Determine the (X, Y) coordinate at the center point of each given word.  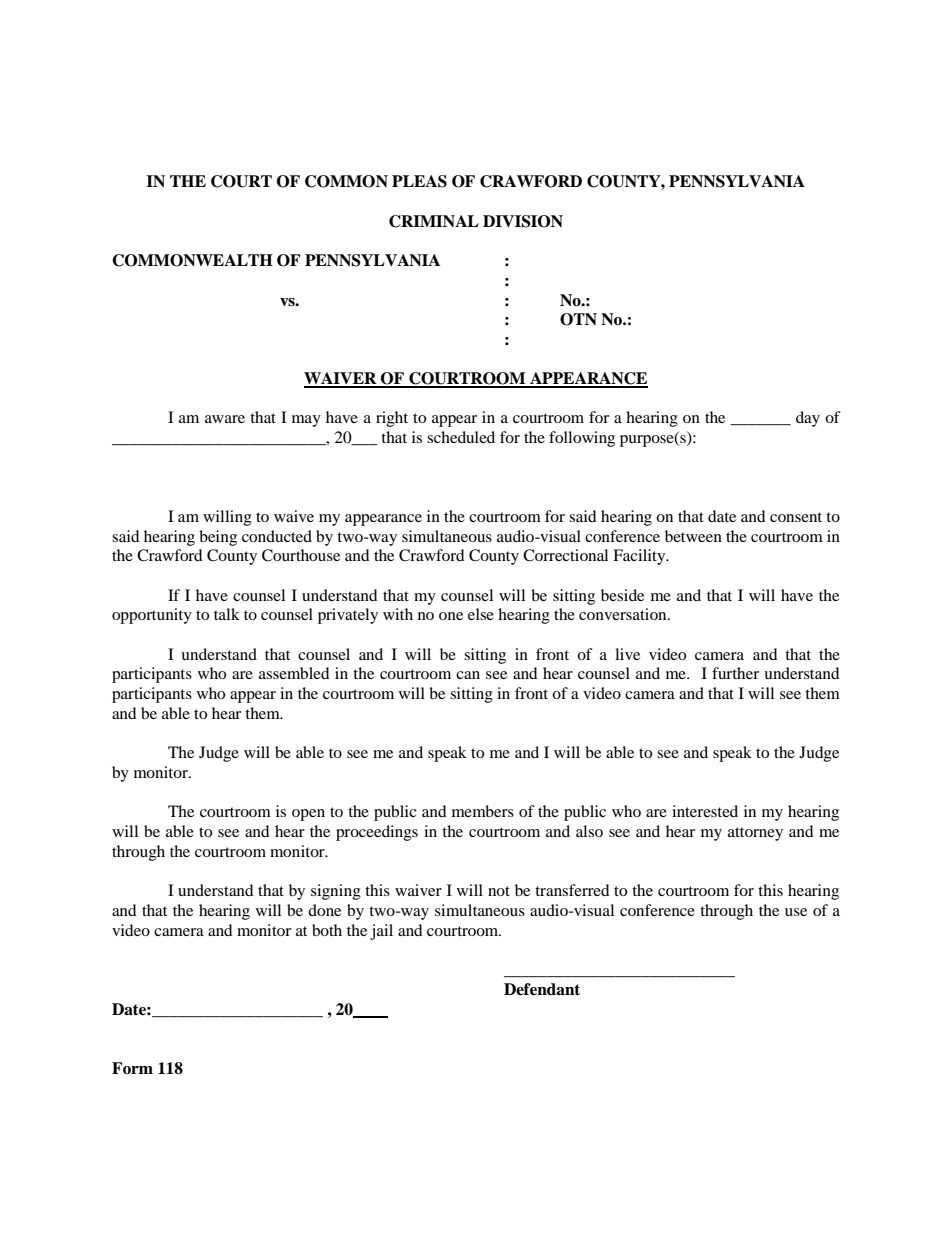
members (483, 811)
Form (132, 1068)
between (693, 536)
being (218, 538)
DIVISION (523, 221)
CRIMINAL (434, 221)
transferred (572, 890)
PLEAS (419, 181)
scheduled (461, 437)
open (308, 815)
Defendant (542, 989)
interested (705, 811)
